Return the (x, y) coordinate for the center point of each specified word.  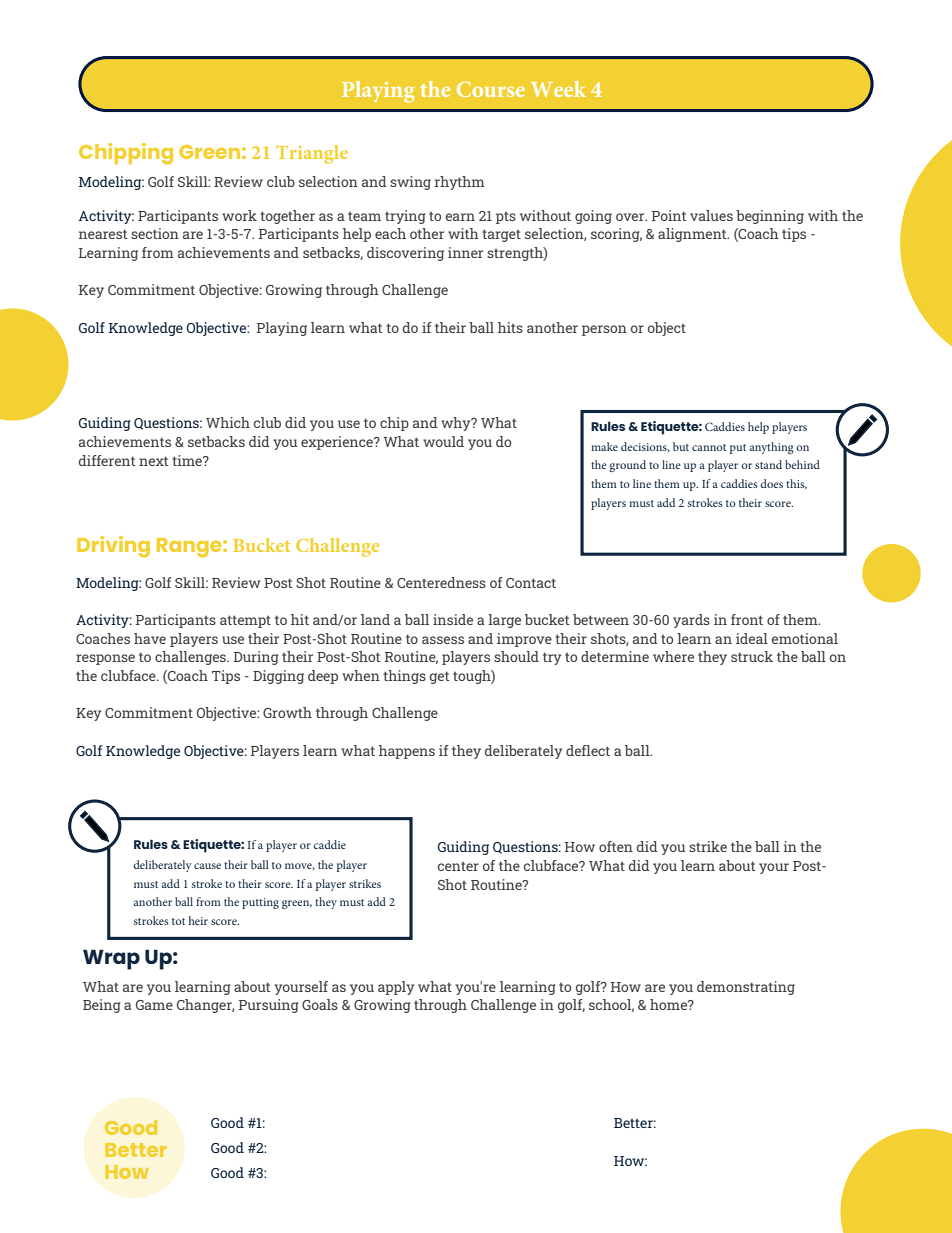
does (771, 483)
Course (491, 89)
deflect (588, 750)
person (604, 330)
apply (396, 988)
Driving (113, 547)
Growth (287, 712)
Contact (531, 583)
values (711, 215)
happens (407, 752)
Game (154, 1005)
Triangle (312, 154)
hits (510, 327)
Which (228, 422)
